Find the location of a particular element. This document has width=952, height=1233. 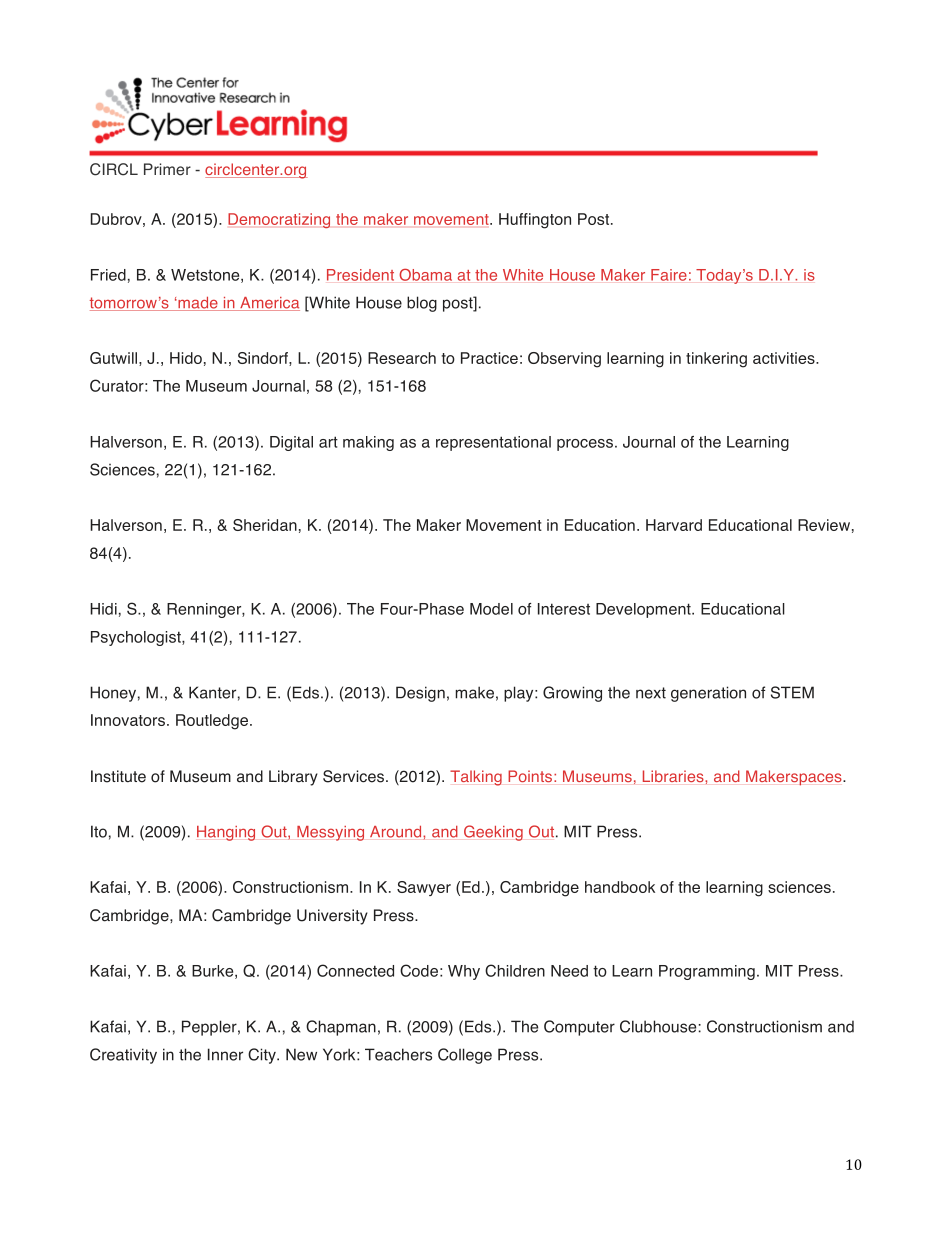

Huffington is located at coordinates (535, 221).
